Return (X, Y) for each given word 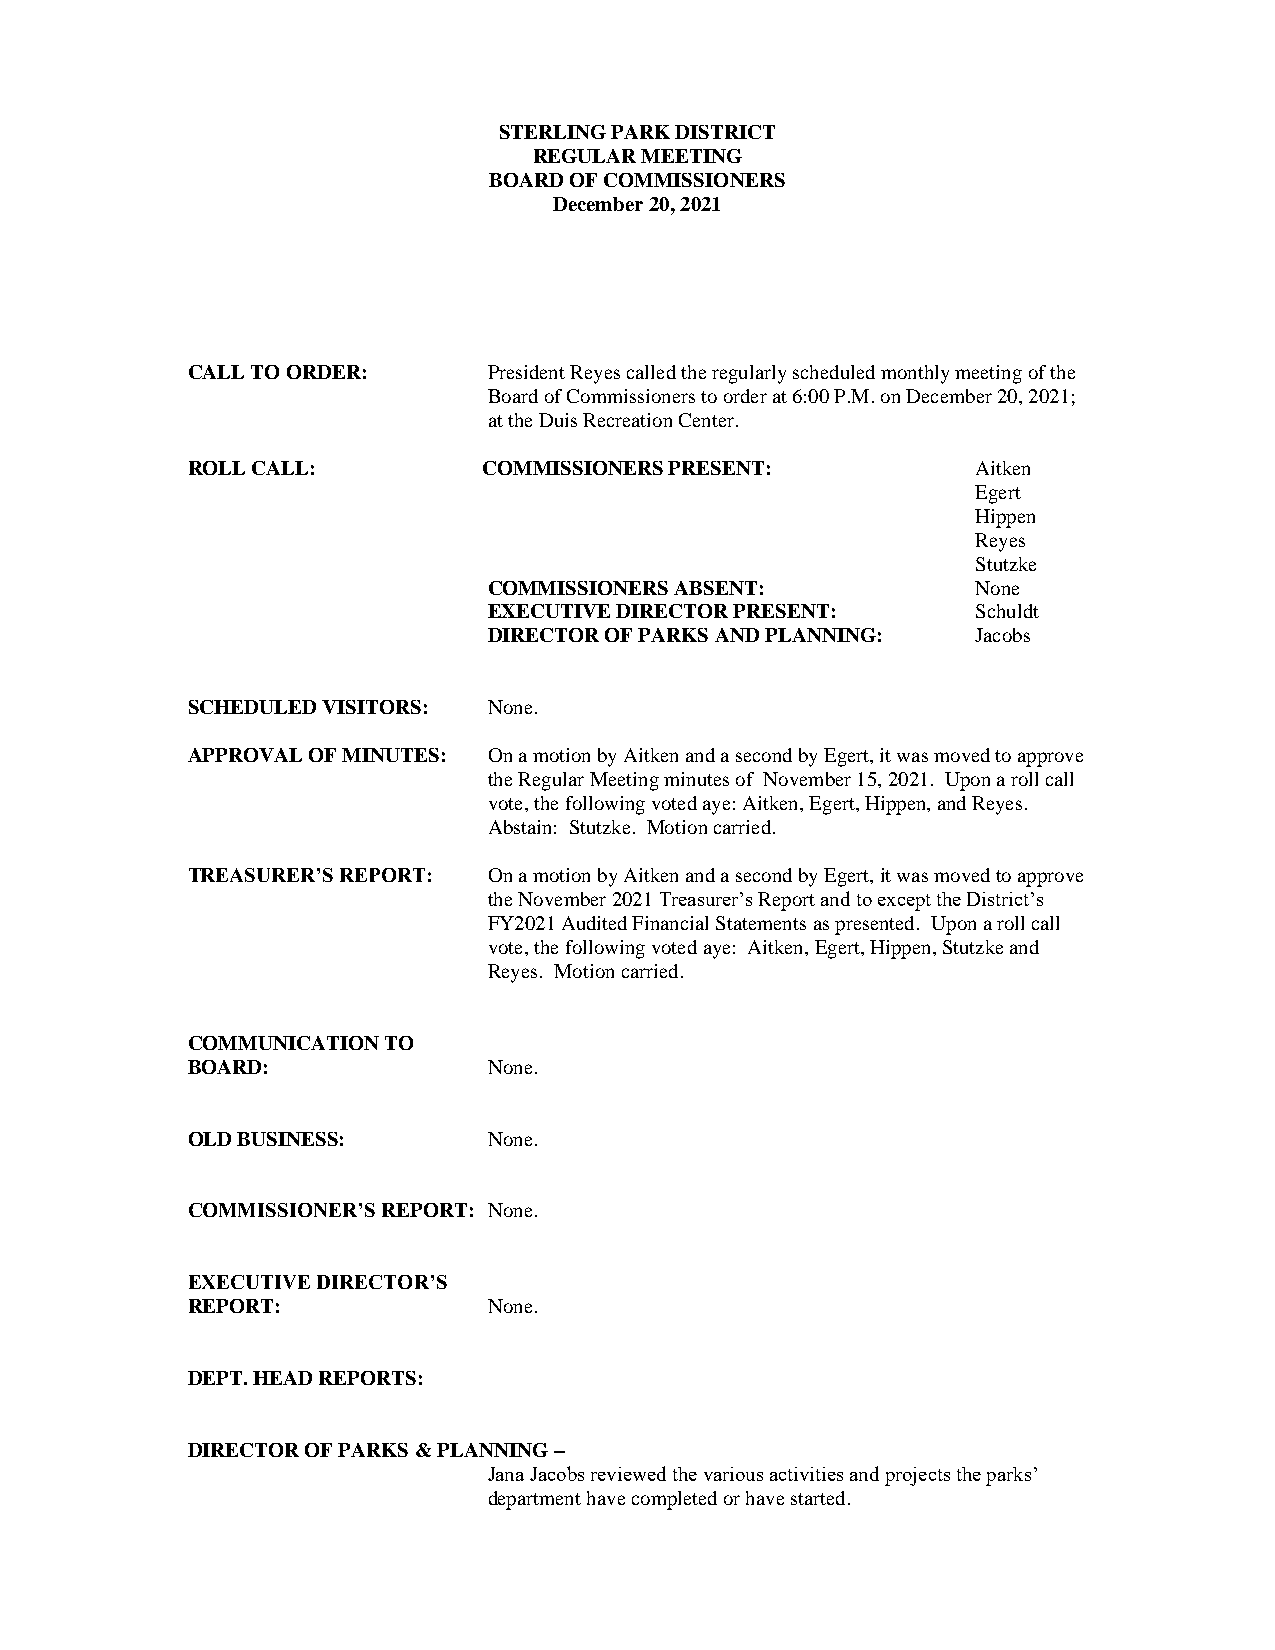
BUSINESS (287, 1139)
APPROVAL (245, 755)
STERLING (553, 132)
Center (706, 420)
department (535, 1500)
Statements (761, 923)
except (904, 902)
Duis (558, 420)
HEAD (282, 1378)
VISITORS (371, 707)
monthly (915, 374)
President (526, 372)
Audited (594, 923)
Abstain (520, 827)
